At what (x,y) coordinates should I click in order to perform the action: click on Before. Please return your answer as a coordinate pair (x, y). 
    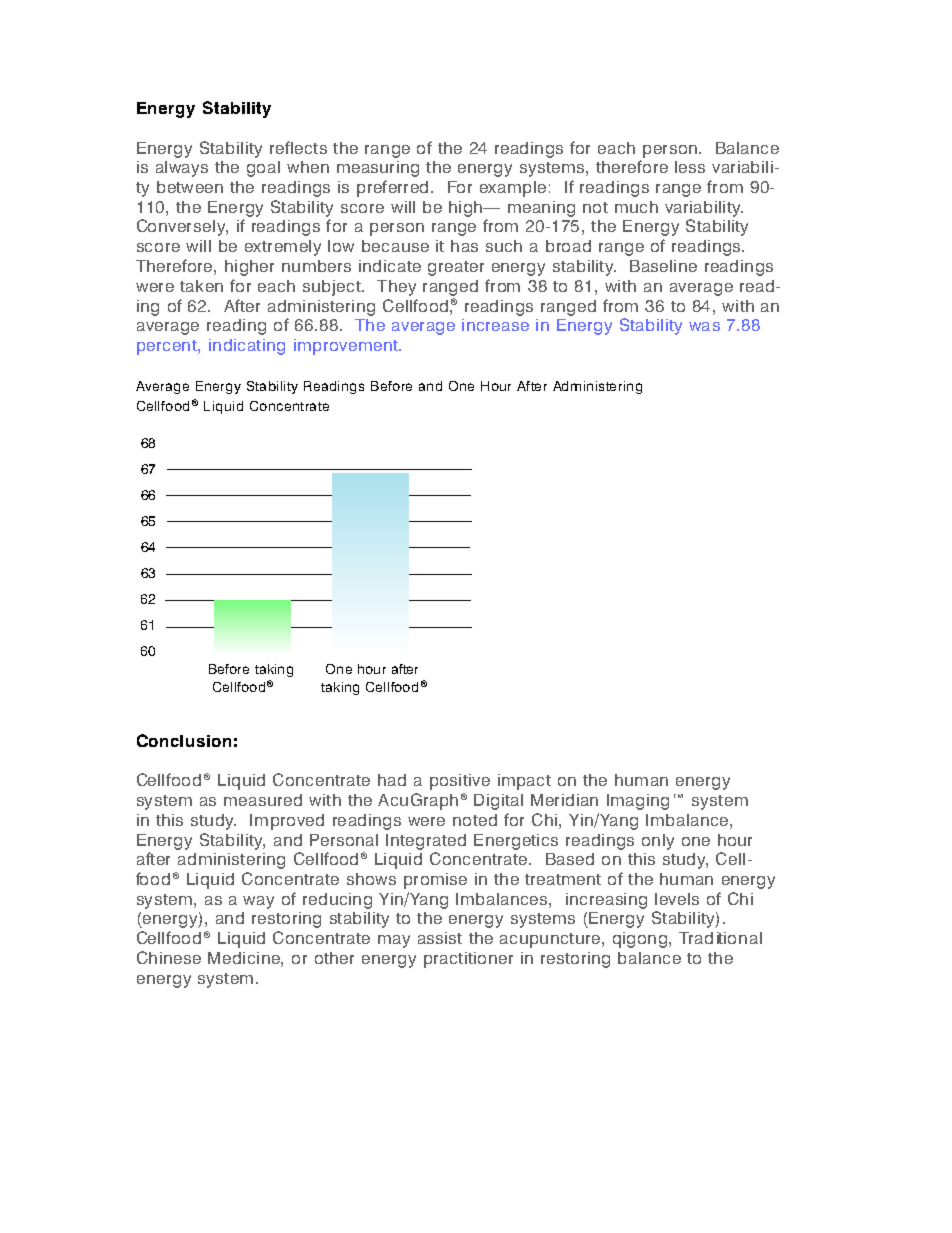
    Looking at the image, I should click on (391, 386).
